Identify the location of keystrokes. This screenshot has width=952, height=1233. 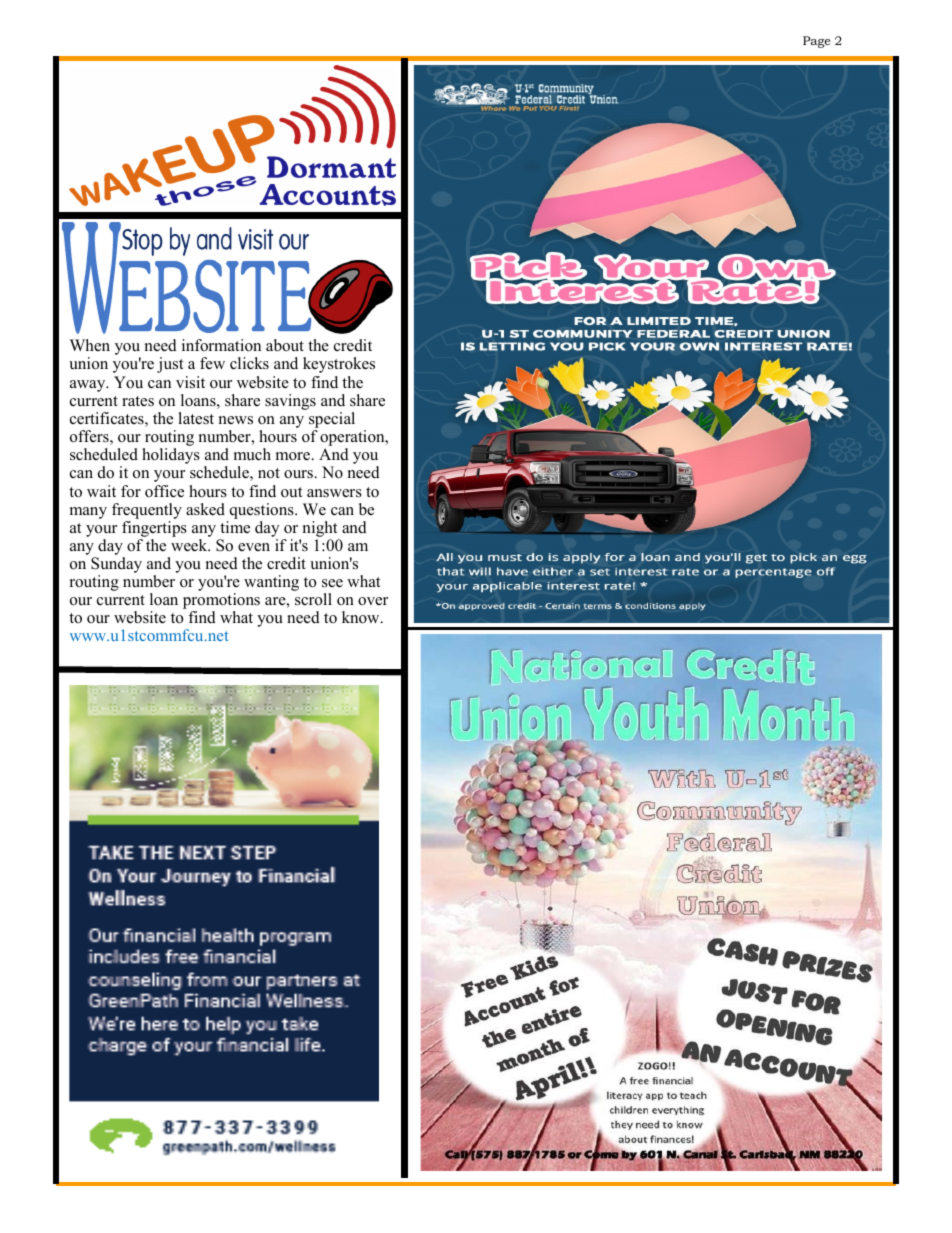
(339, 365).
